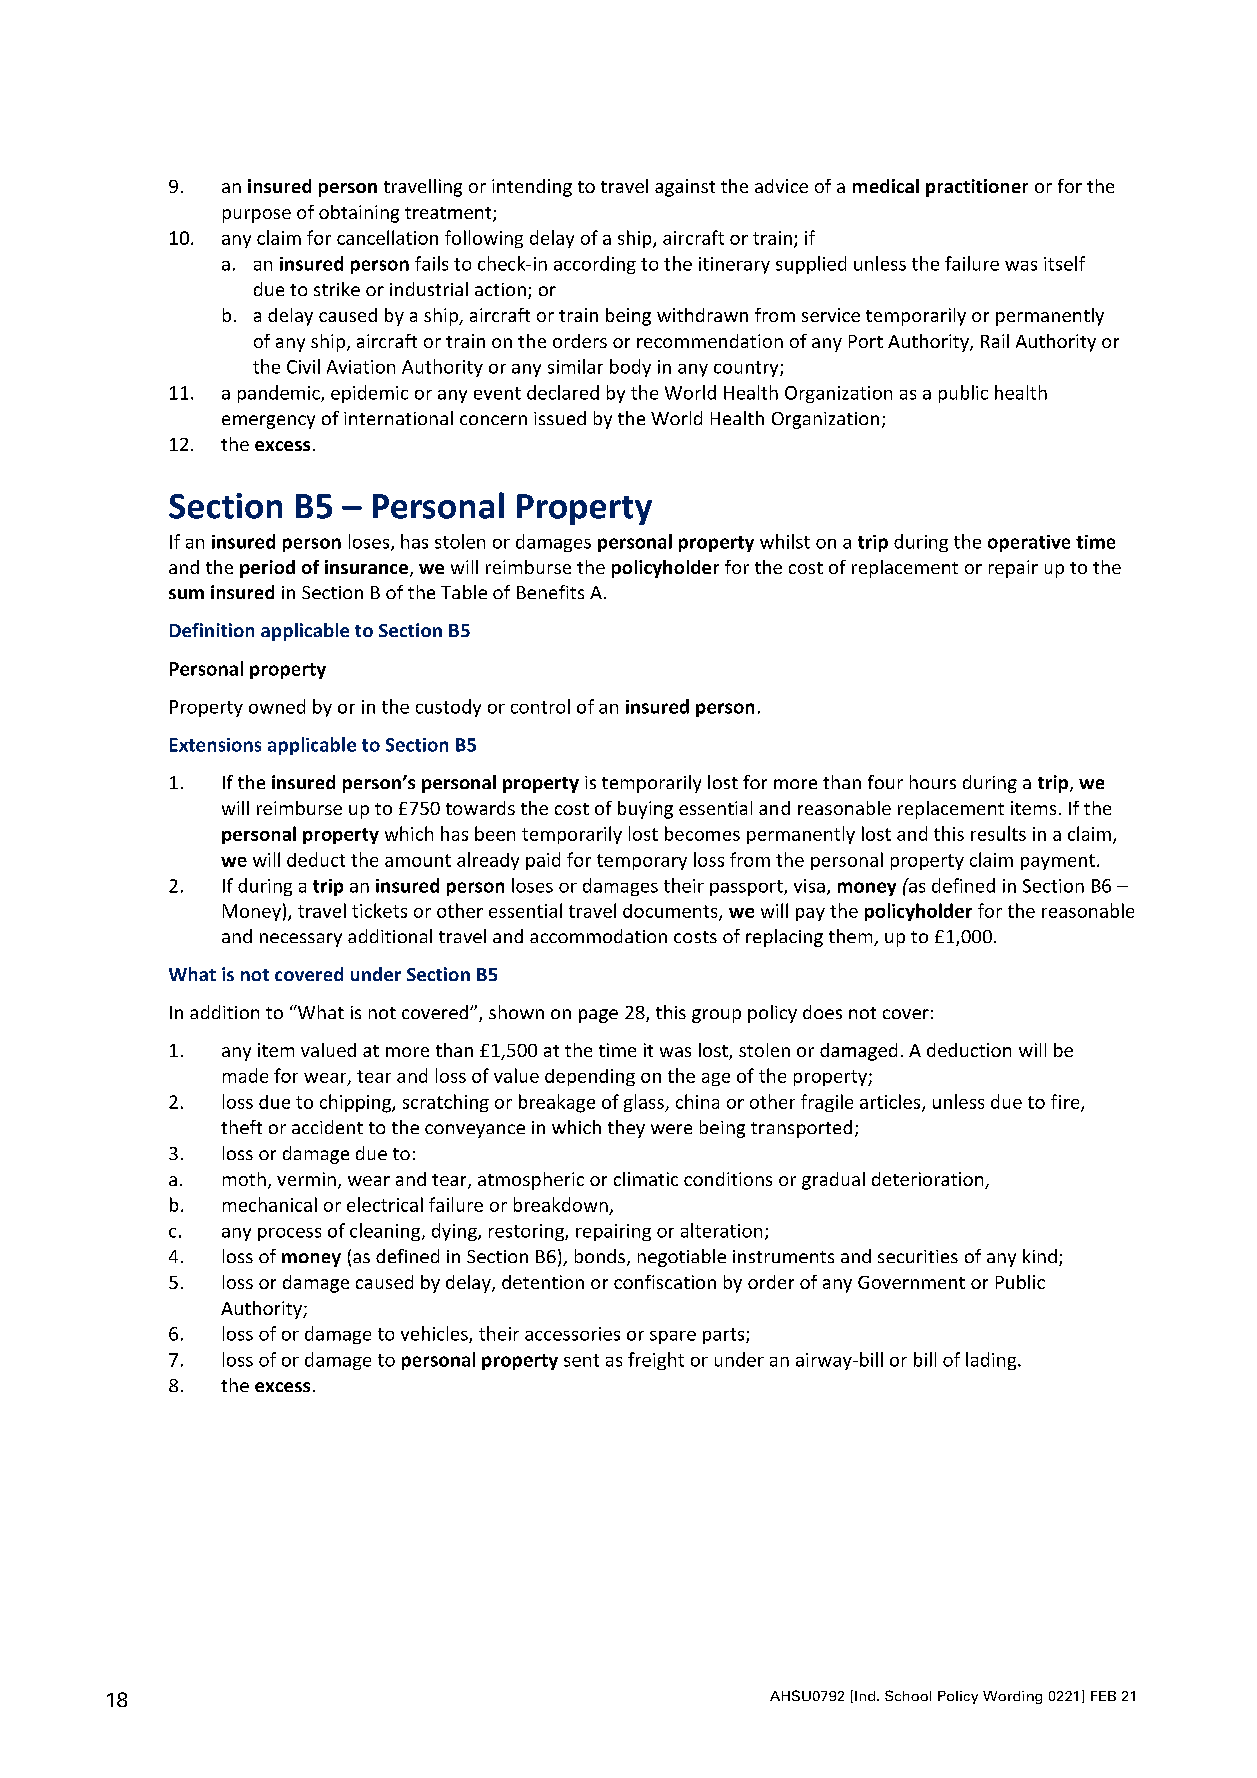 This page has height=1778, width=1257. Describe the element at coordinates (257, 216) in the page. I see `purpose` at that location.
